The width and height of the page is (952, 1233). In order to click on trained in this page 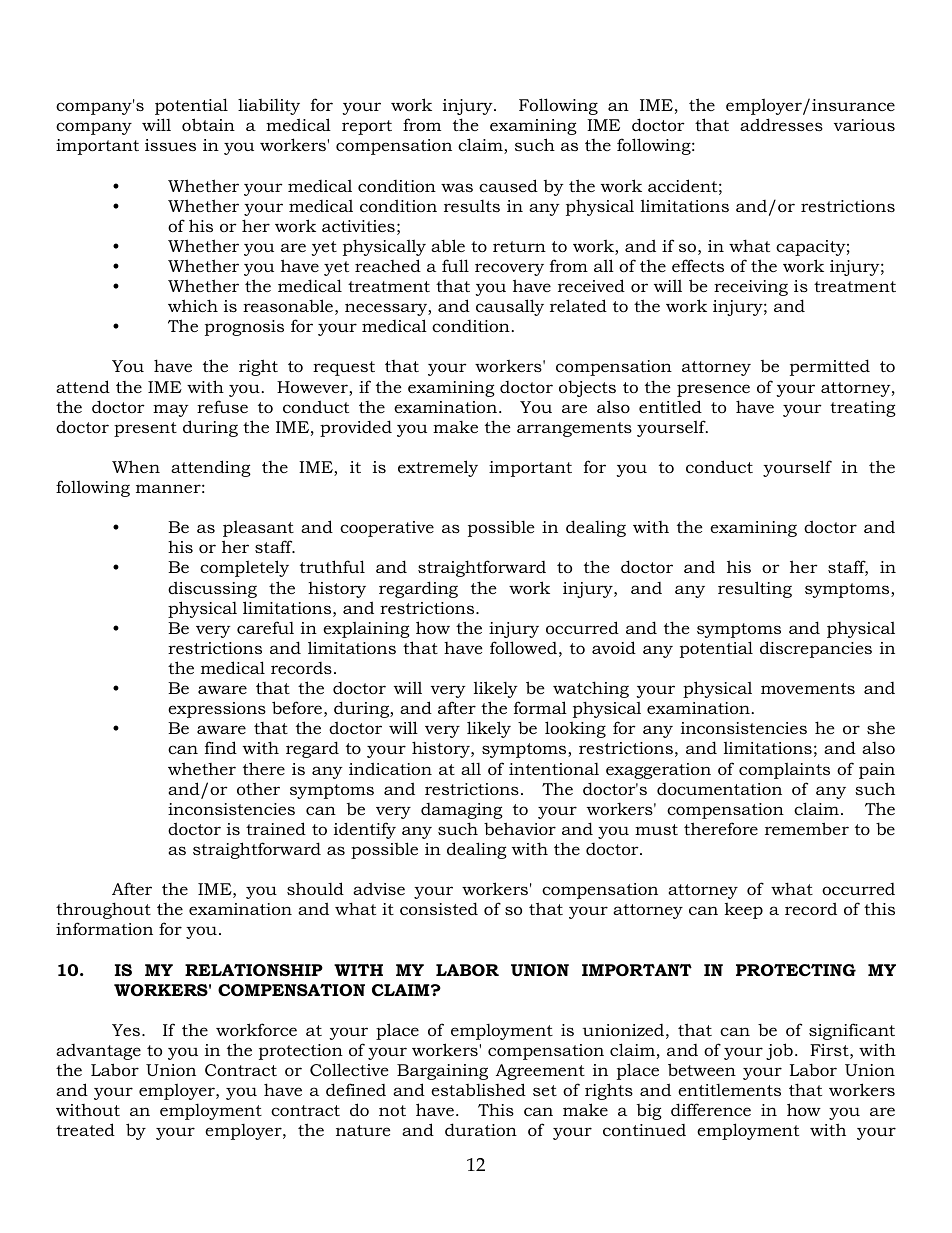, I will do `click(276, 828)`.
